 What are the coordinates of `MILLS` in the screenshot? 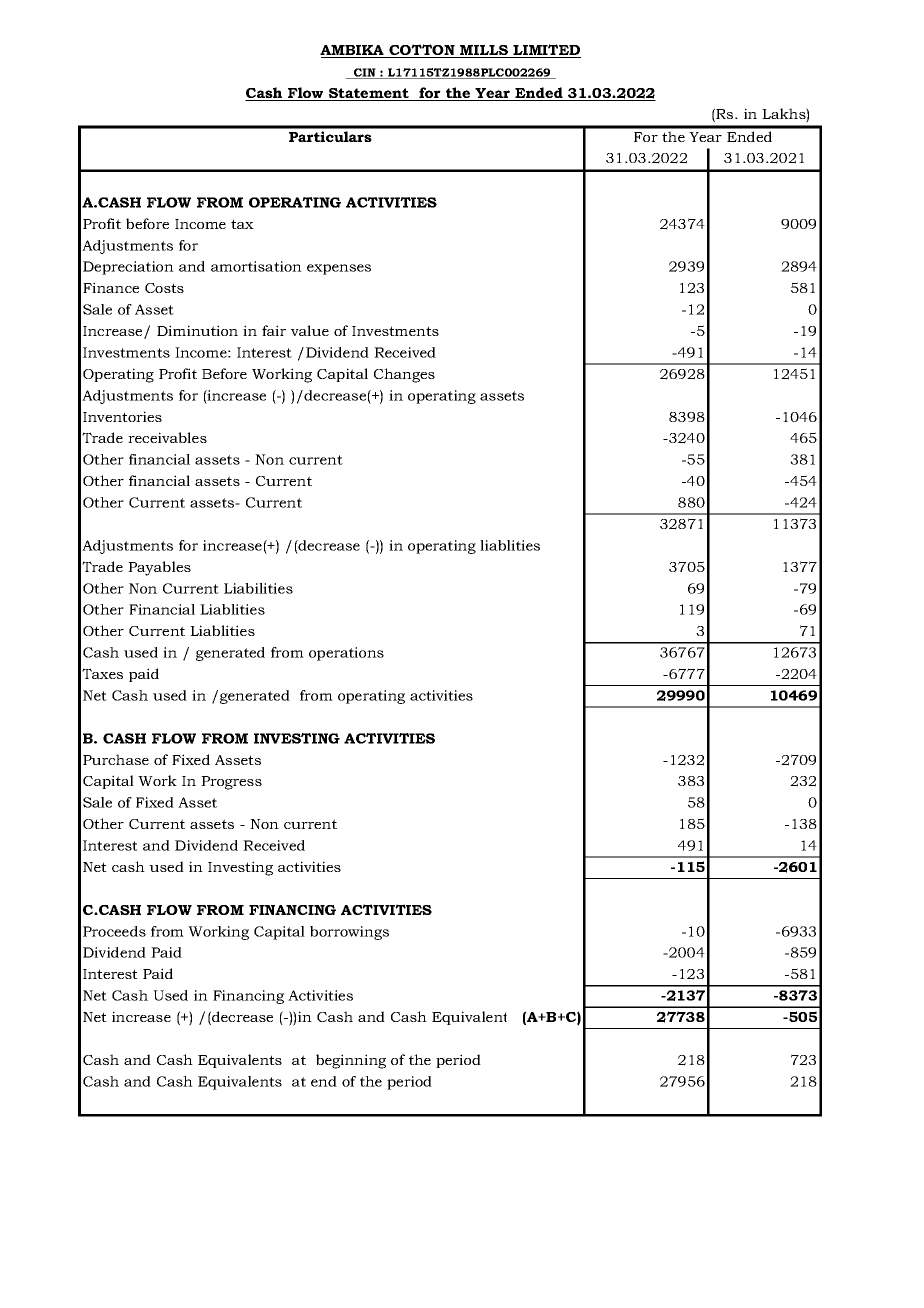 It's located at (484, 51).
